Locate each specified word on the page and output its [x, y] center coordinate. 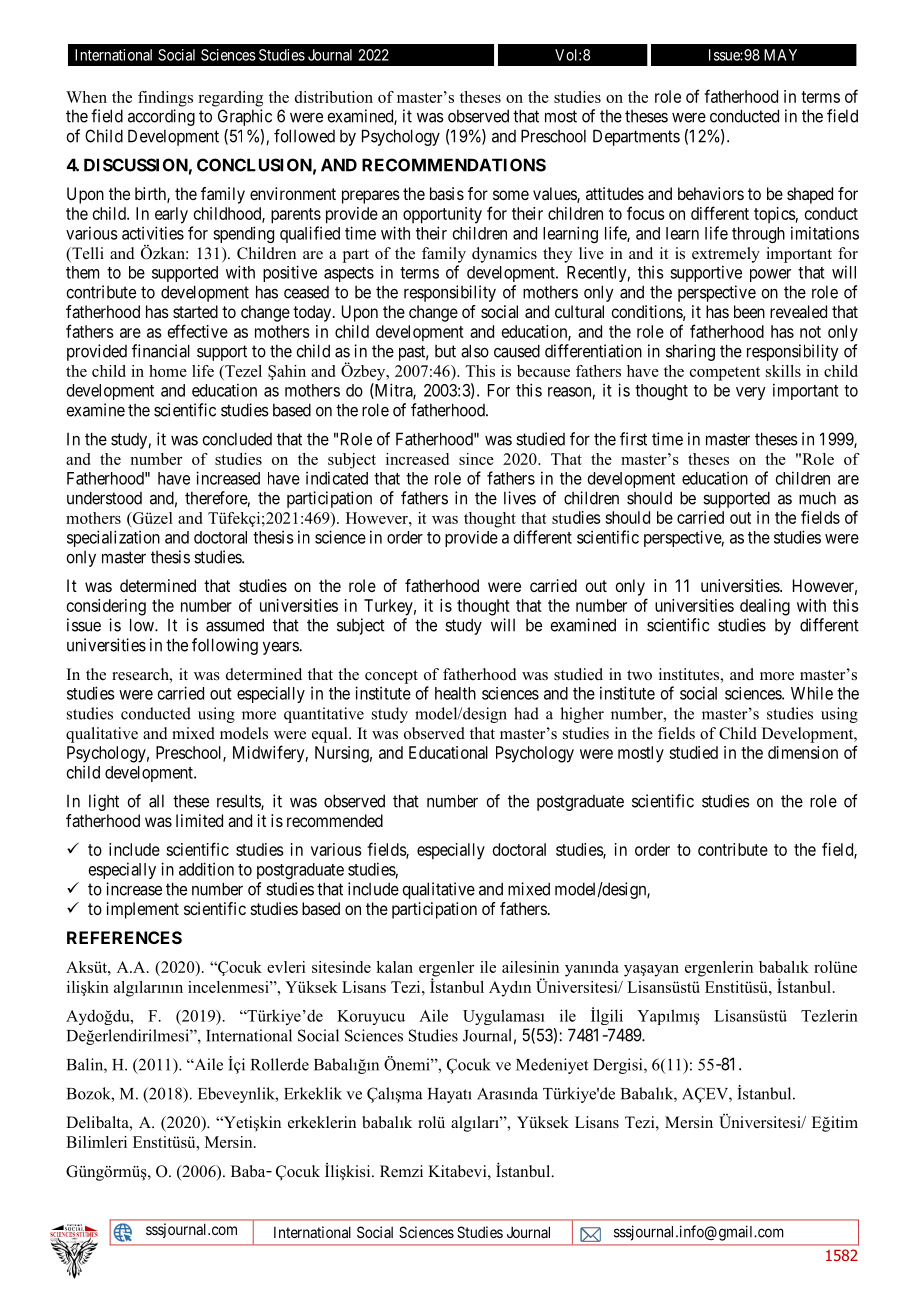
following [225, 646]
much [817, 498]
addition [206, 869]
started [195, 311]
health [455, 693]
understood [104, 498]
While [812, 693]
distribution [334, 97]
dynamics [504, 255]
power [770, 275]
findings [165, 99]
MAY [780, 55]
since [476, 459]
